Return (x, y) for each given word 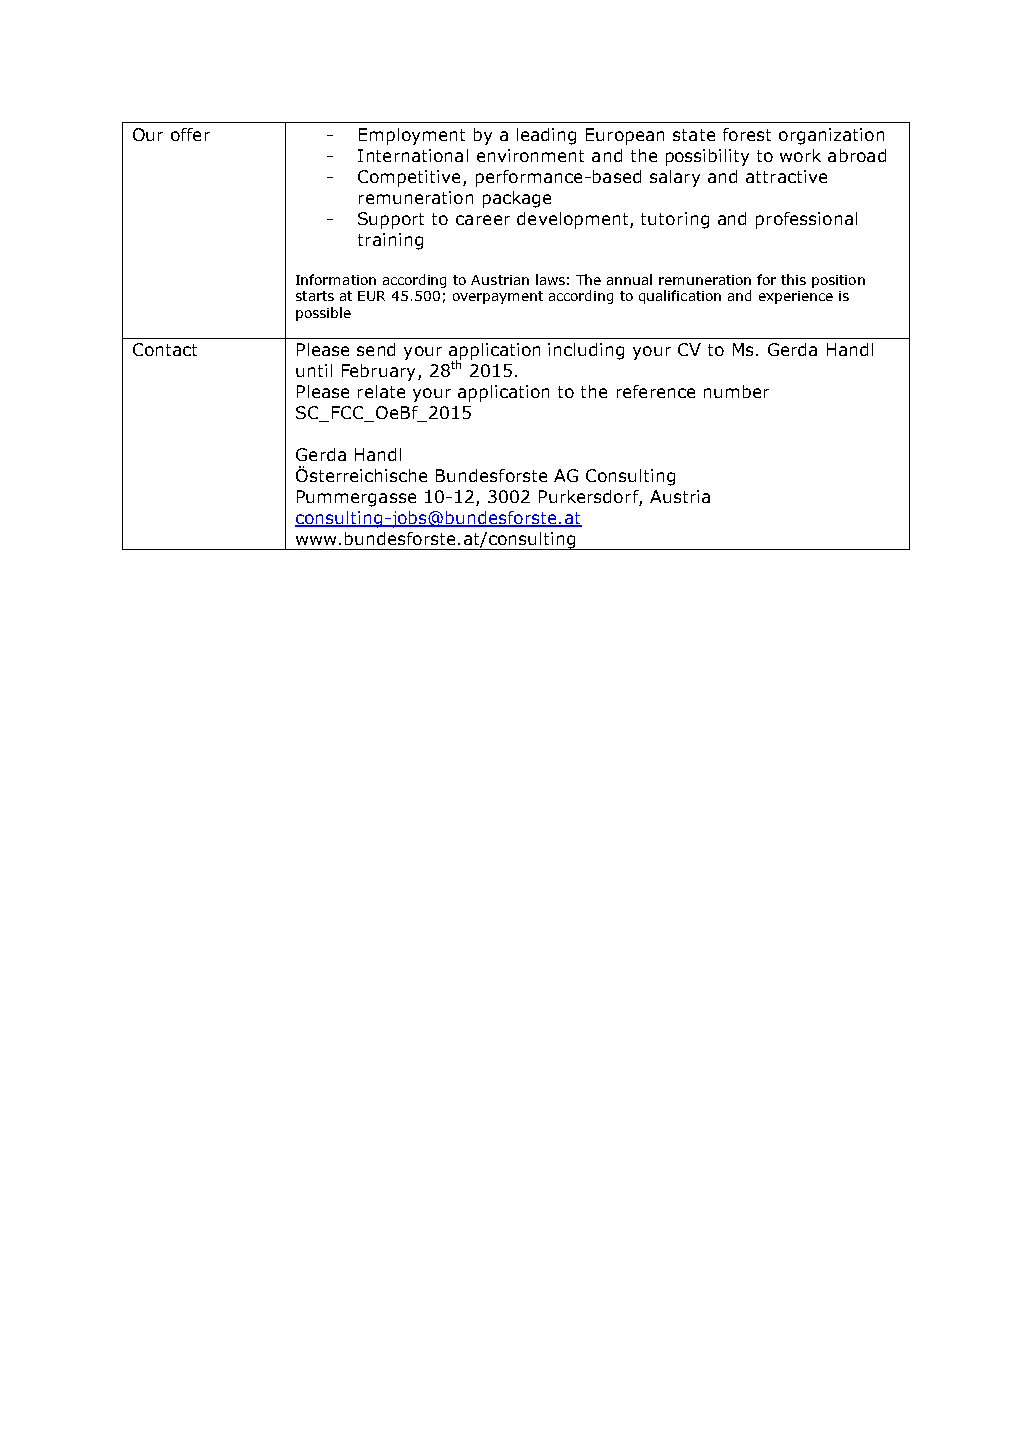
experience (796, 297)
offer (190, 134)
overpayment (498, 297)
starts (315, 296)
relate (381, 391)
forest (747, 134)
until (314, 370)
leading (546, 136)
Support (391, 220)
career (483, 220)
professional (806, 220)
